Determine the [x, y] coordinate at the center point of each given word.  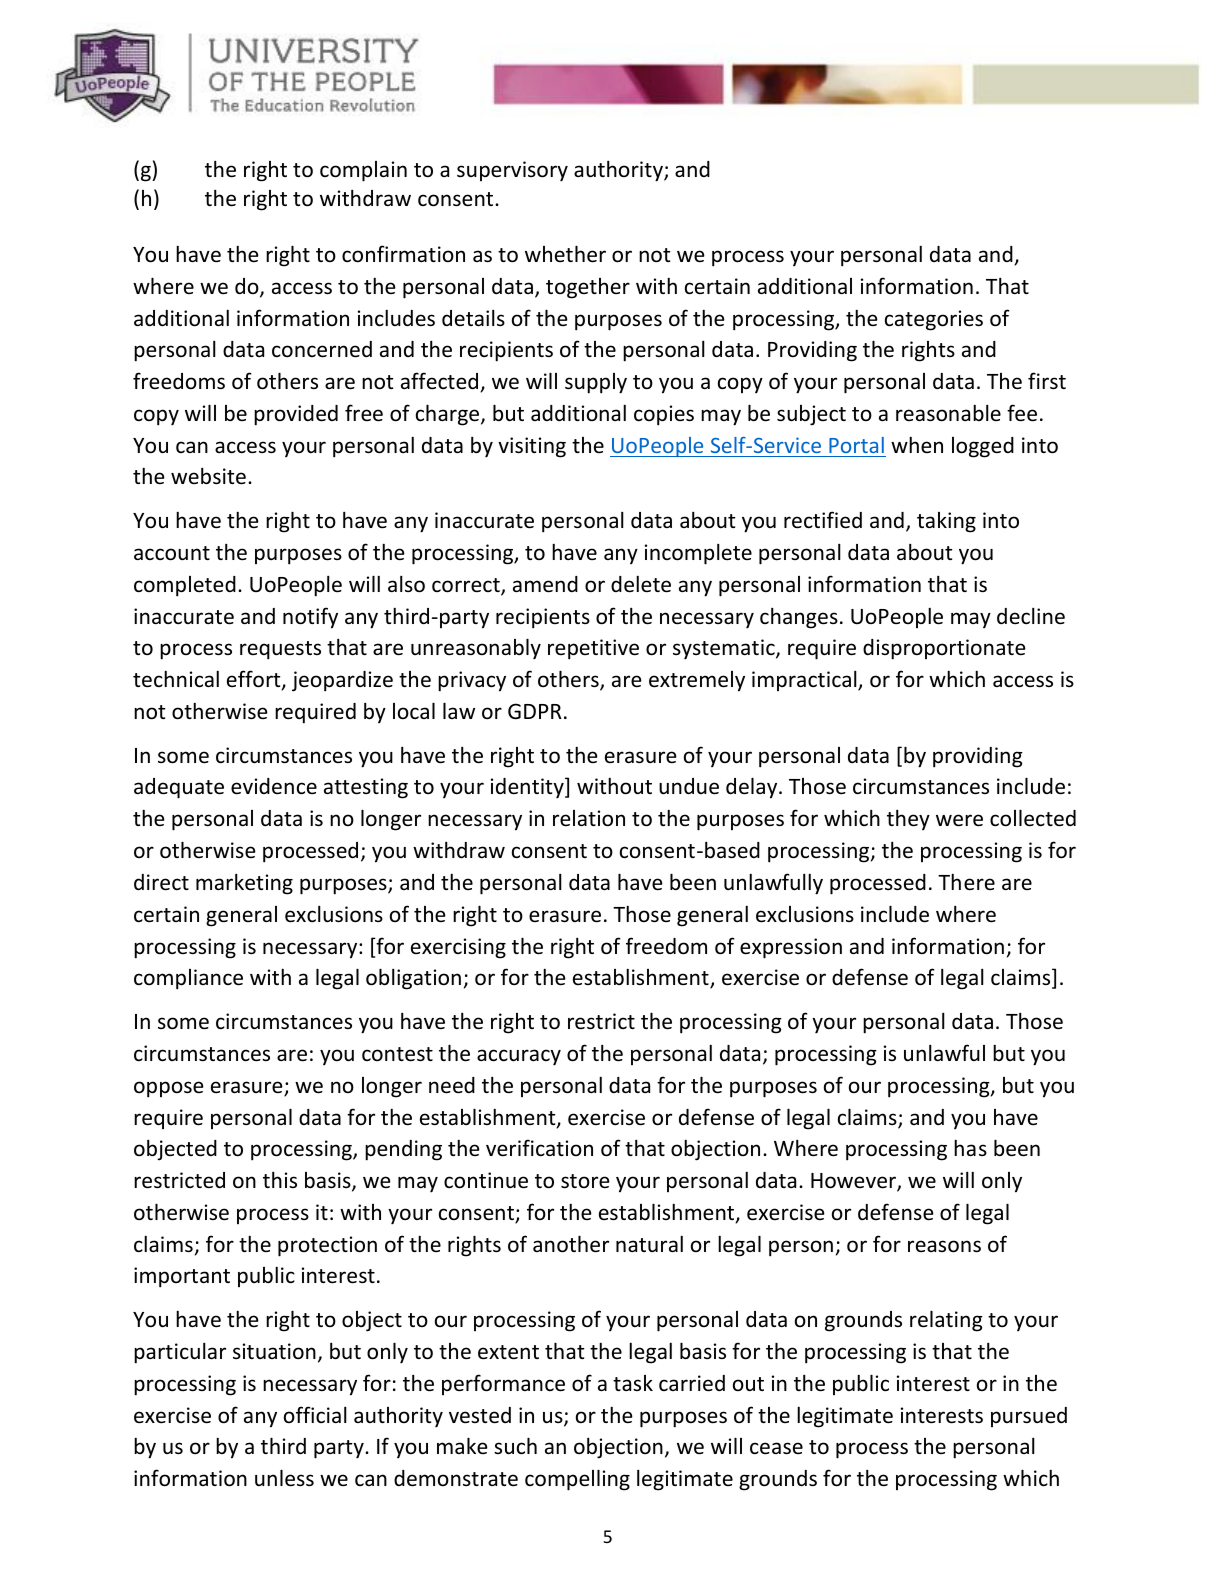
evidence [274, 786]
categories [934, 320]
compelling [577, 1480]
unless [284, 1478]
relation [589, 818]
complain [363, 171]
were [959, 820]
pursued [1029, 1417]
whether [565, 254]
